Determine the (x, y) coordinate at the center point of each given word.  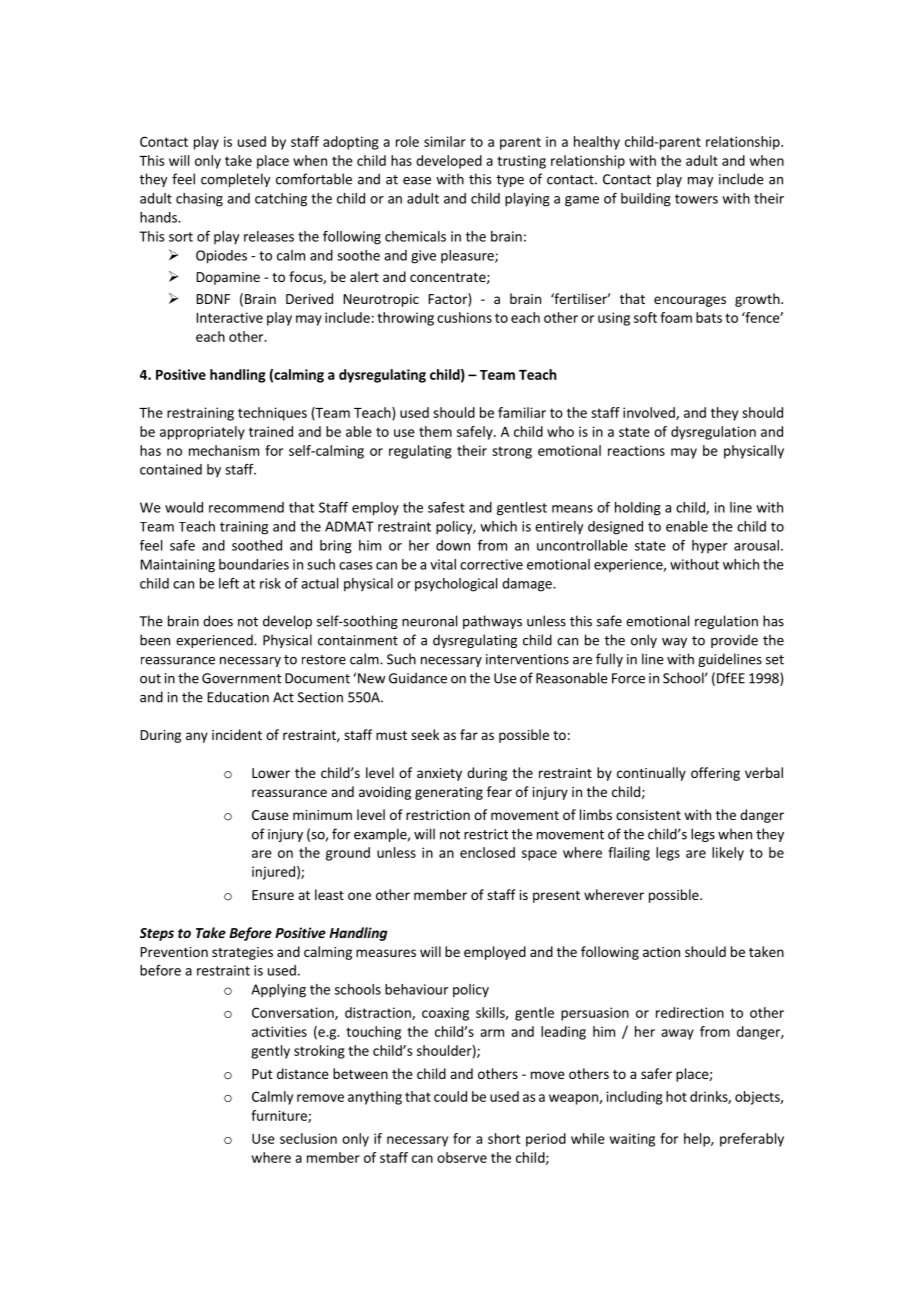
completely (236, 180)
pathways (492, 622)
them (435, 431)
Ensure (273, 895)
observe (462, 1157)
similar (445, 141)
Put (262, 1074)
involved (650, 413)
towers (696, 199)
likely (728, 854)
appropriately (202, 433)
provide (734, 641)
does (218, 621)
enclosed (487, 852)
